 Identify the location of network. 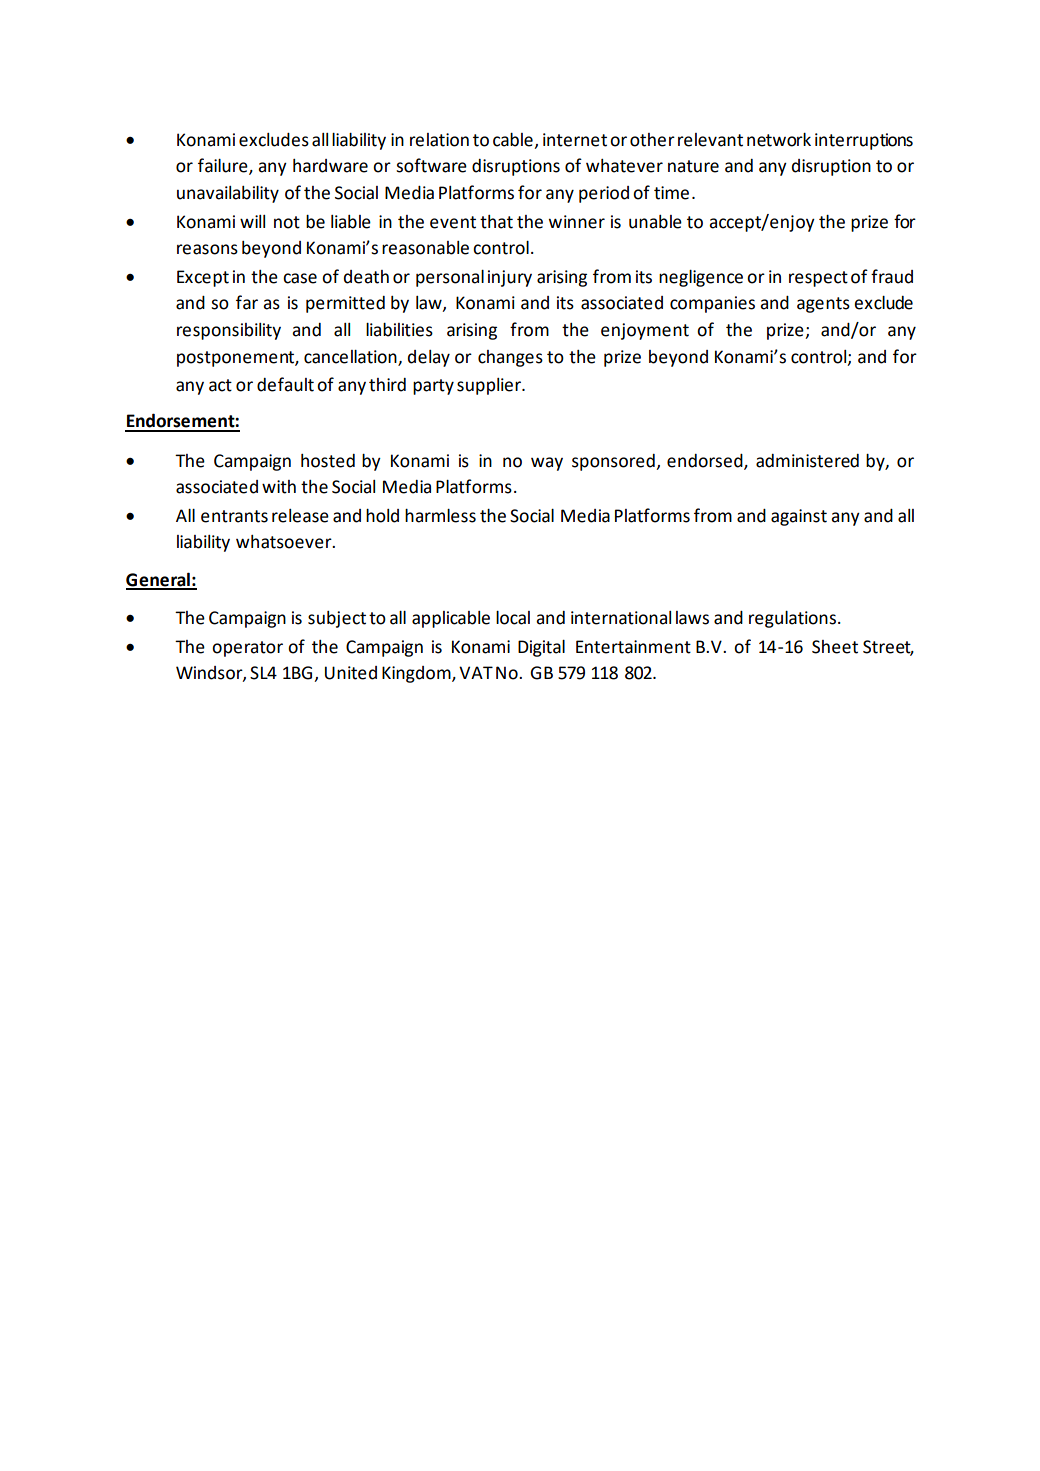
(779, 140).
